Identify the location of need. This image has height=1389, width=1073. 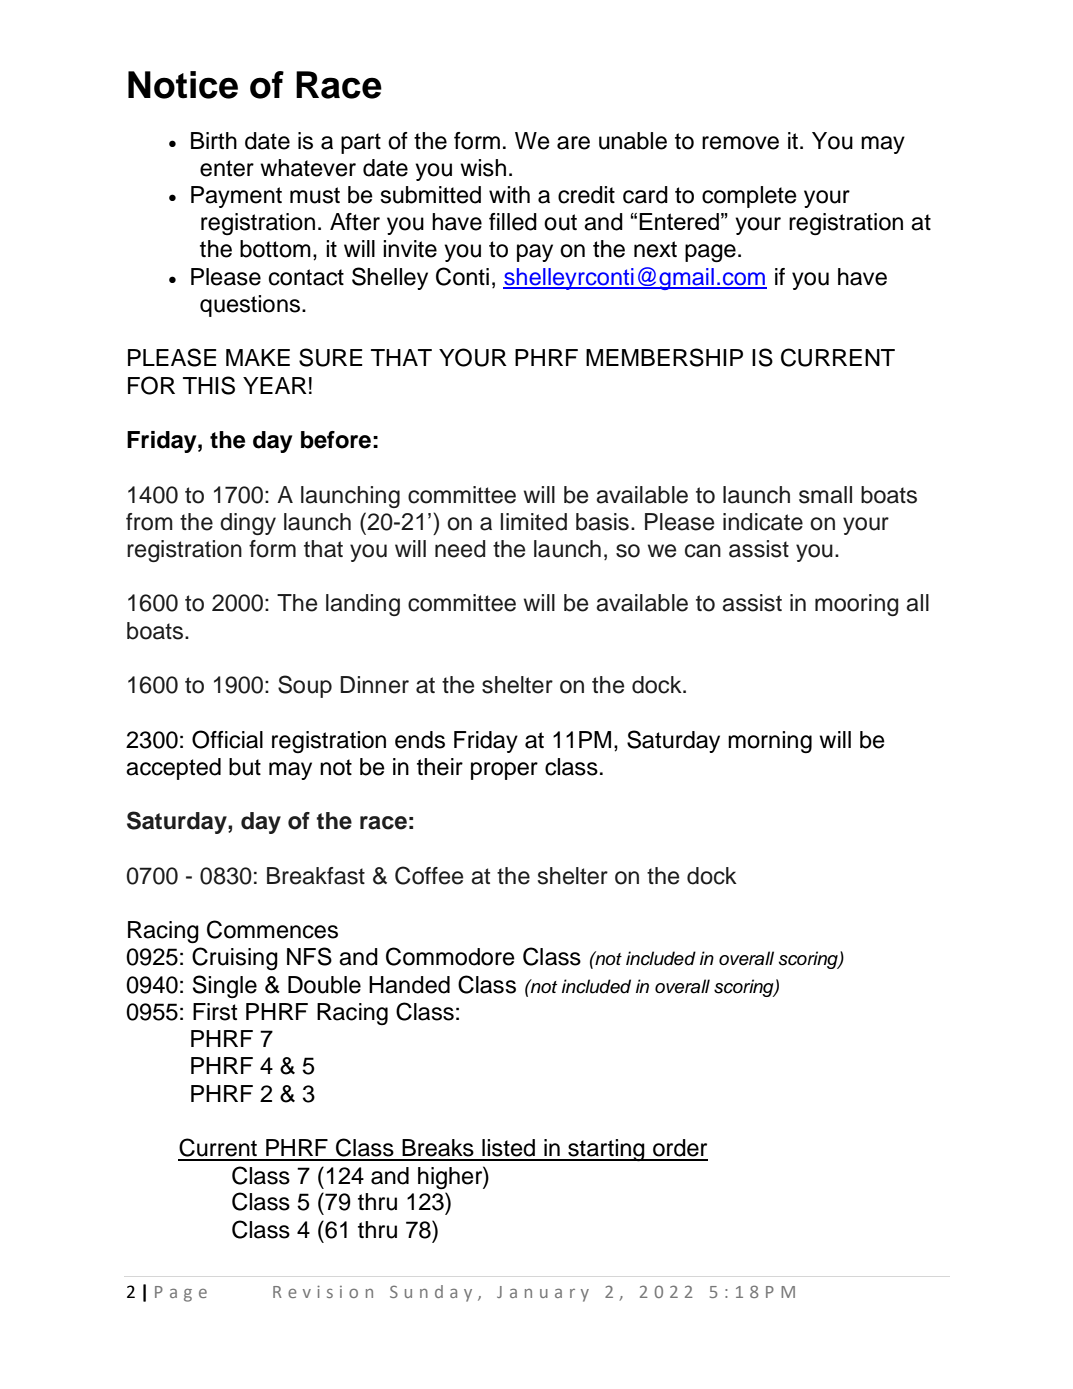
(460, 549).
